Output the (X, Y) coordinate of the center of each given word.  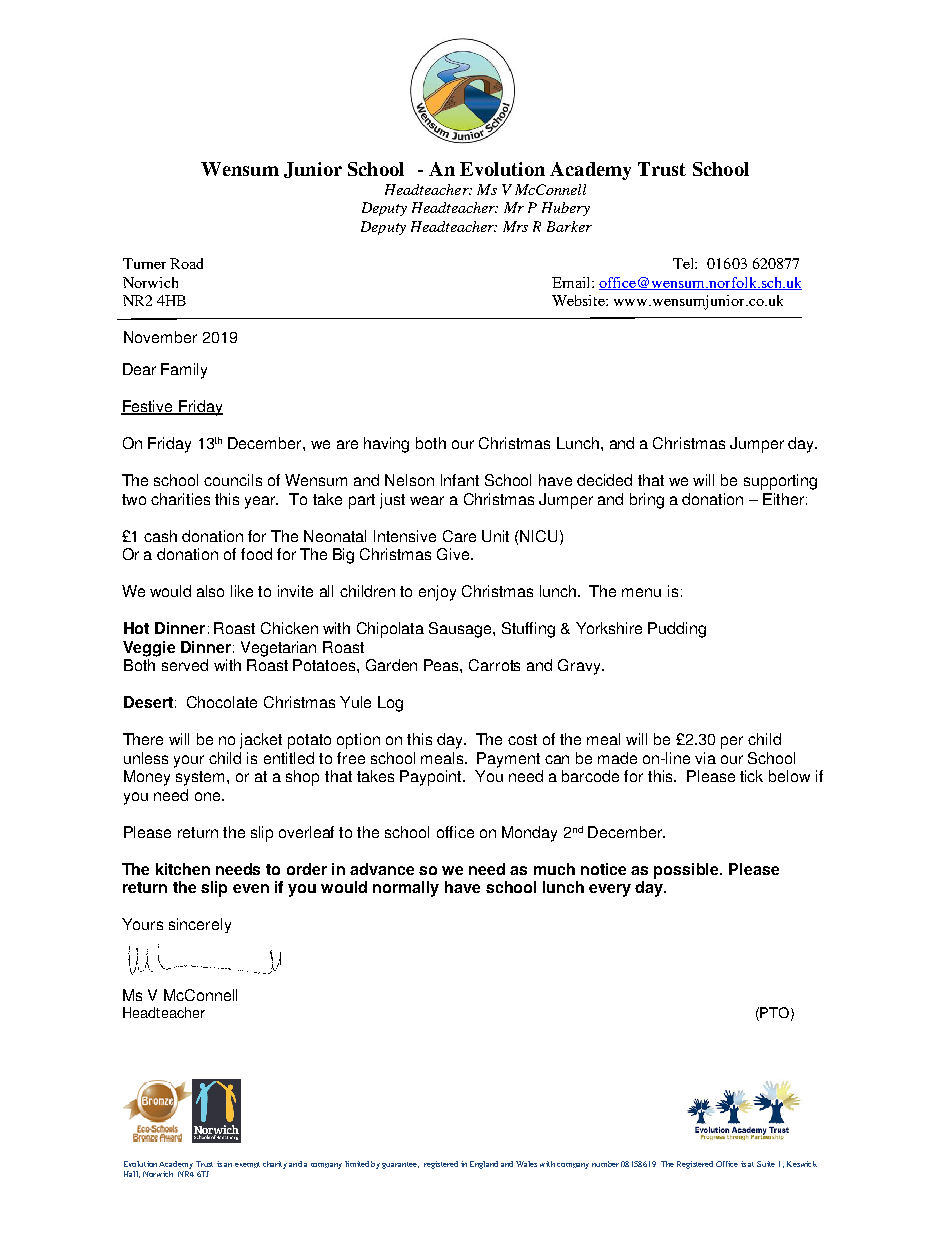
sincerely (200, 925)
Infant (460, 480)
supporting (780, 482)
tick (751, 776)
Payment (508, 760)
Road (186, 263)
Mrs (515, 226)
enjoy (437, 593)
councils (233, 480)
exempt (247, 1165)
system (202, 778)
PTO (774, 1012)
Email (572, 282)
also (210, 591)
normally (406, 889)
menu (641, 592)
